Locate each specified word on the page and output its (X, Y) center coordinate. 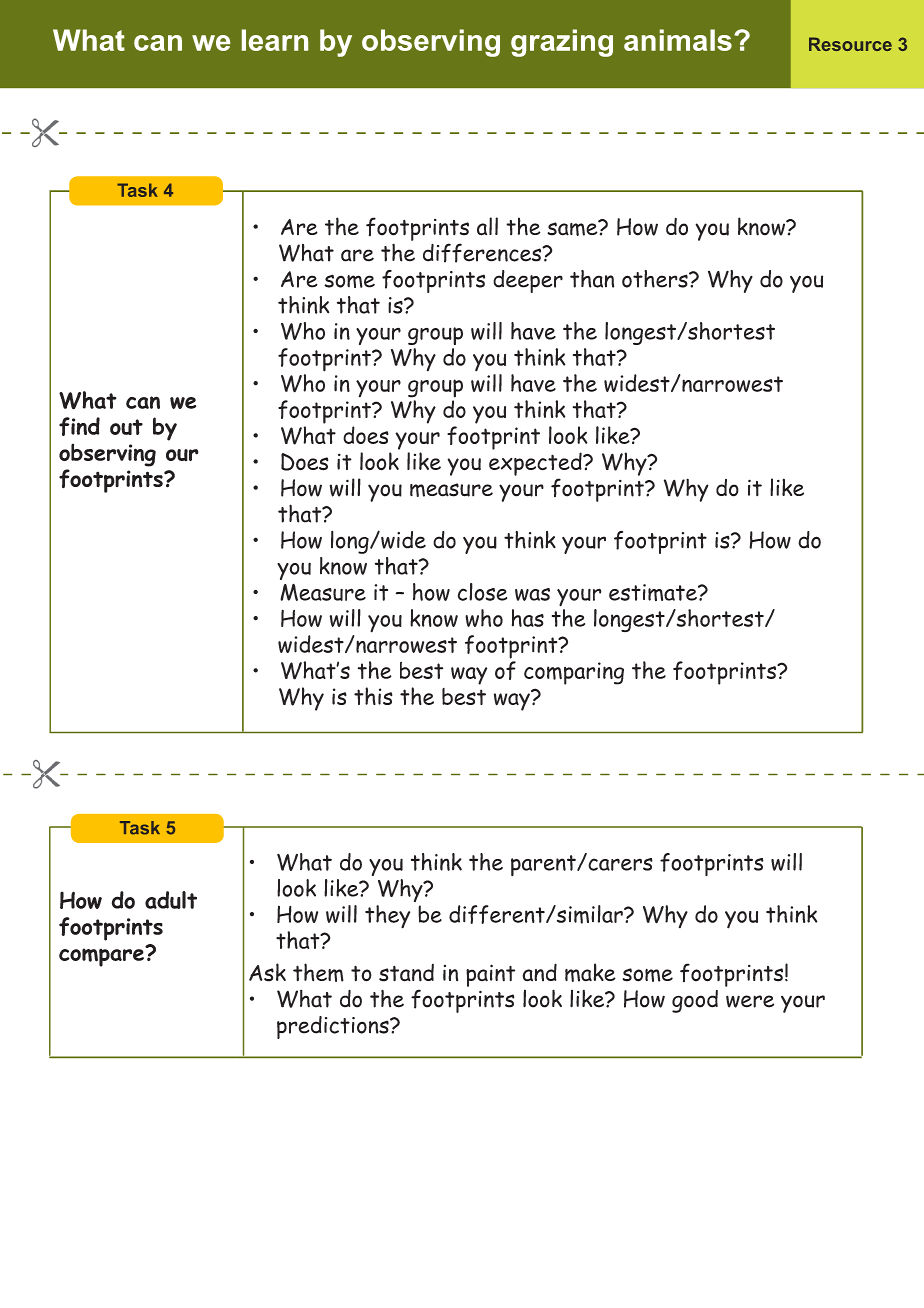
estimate (654, 592)
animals (678, 40)
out (126, 427)
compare (102, 956)
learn (275, 40)
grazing (562, 43)
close (482, 592)
